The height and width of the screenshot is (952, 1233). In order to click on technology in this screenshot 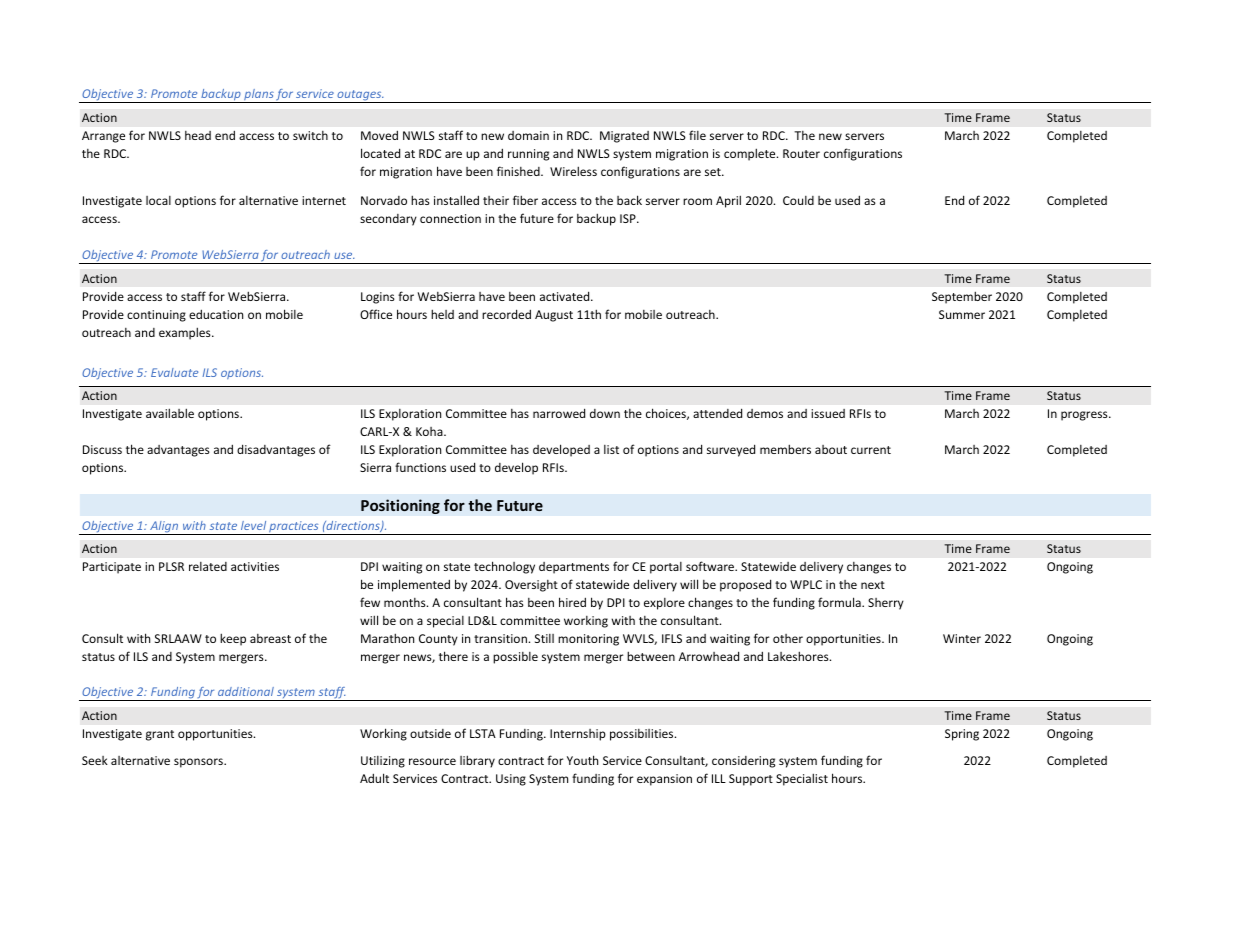, I will do `click(504, 567)`.
